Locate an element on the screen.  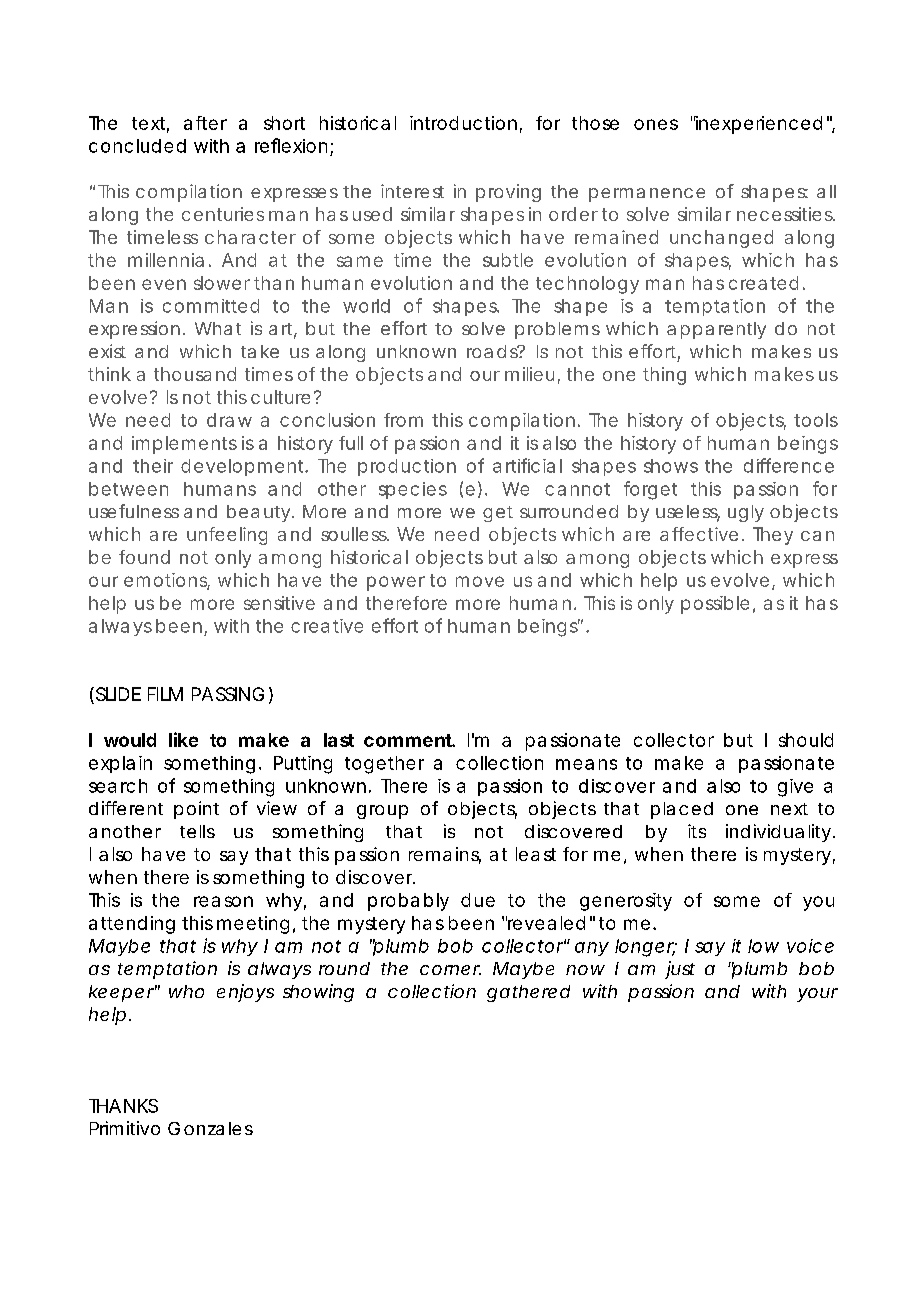
your is located at coordinates (817, 995).
